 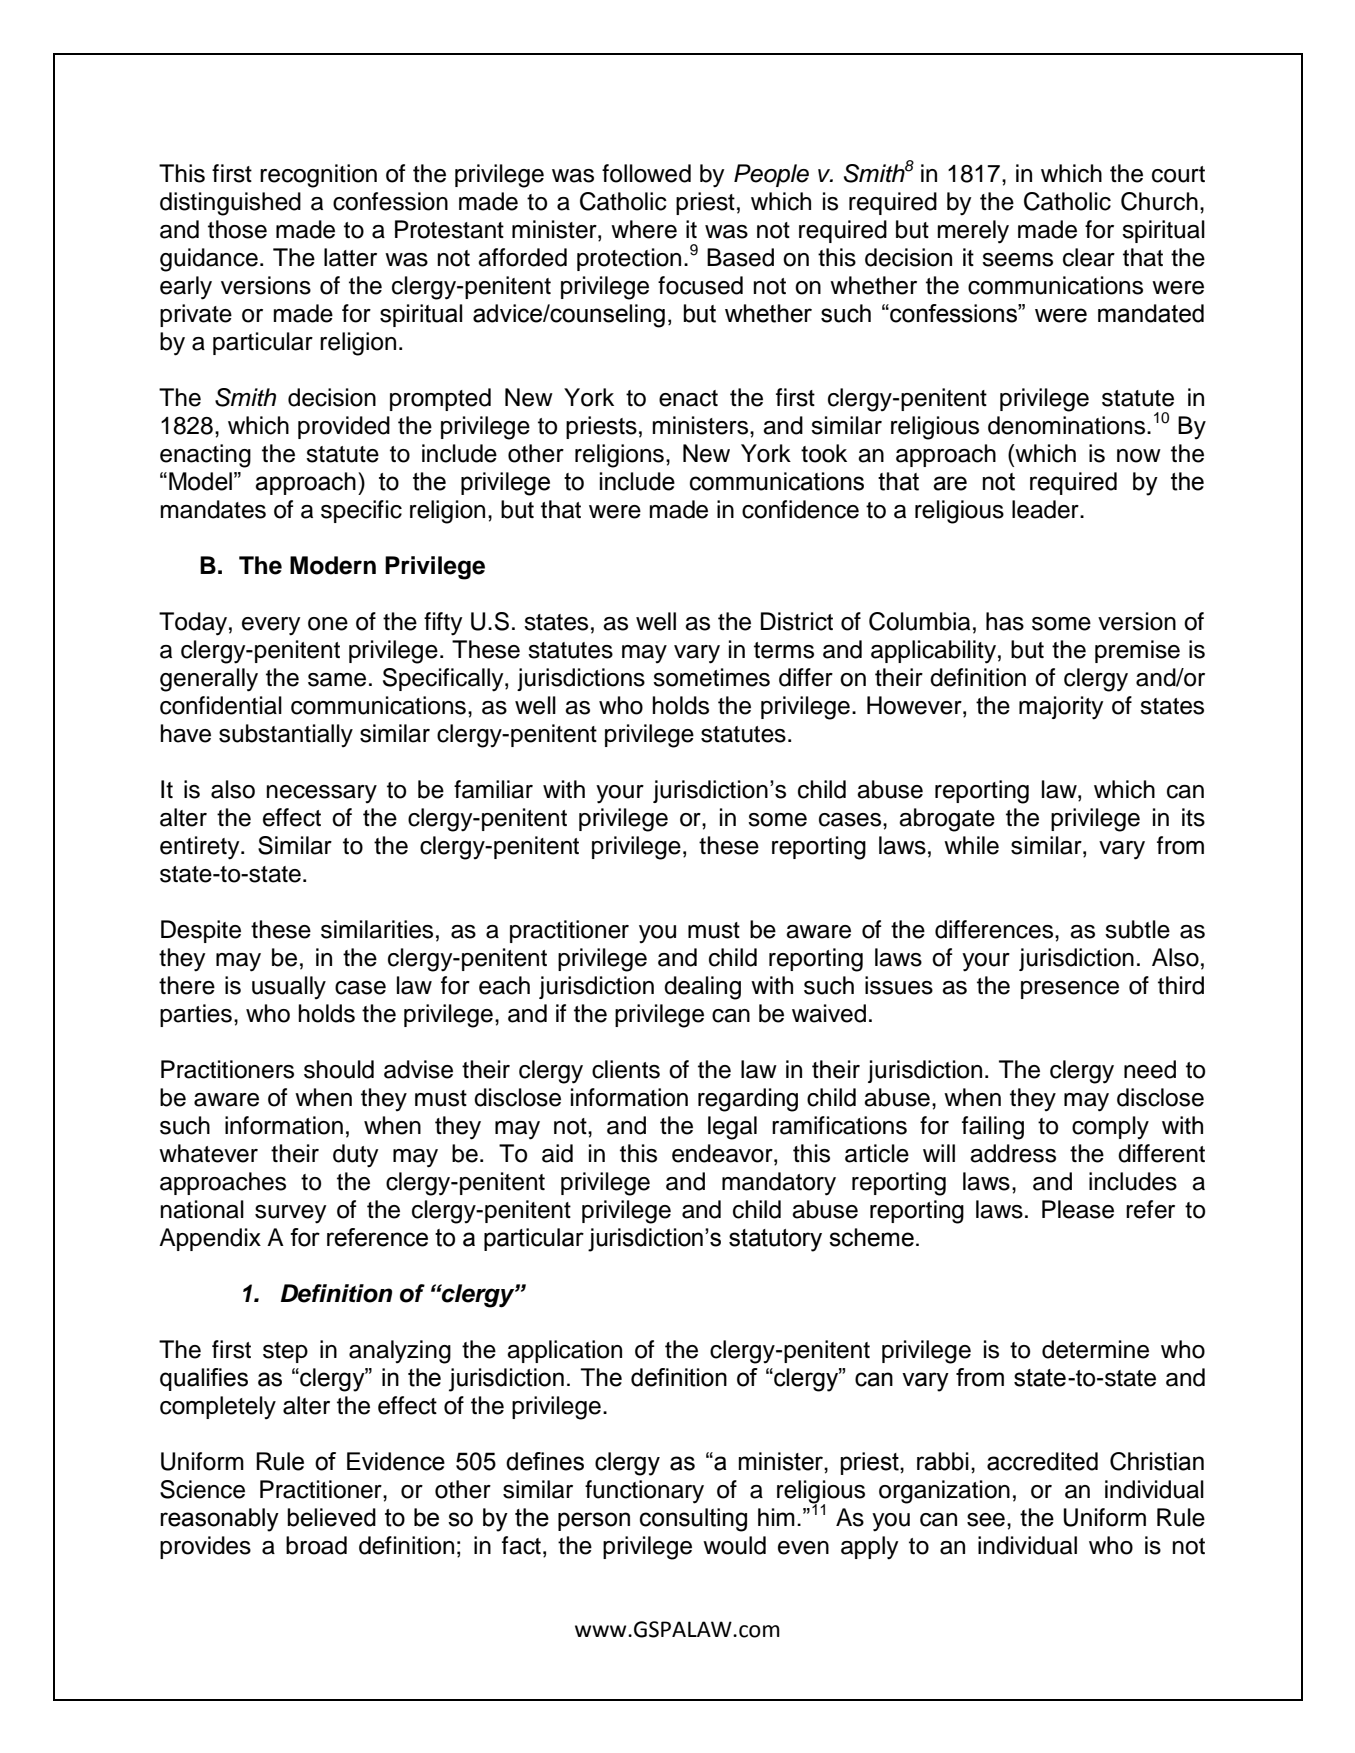 What do you see at coordinates (971, 845) in the screenshot?
I see `while` at bounding box center [971, 845].
